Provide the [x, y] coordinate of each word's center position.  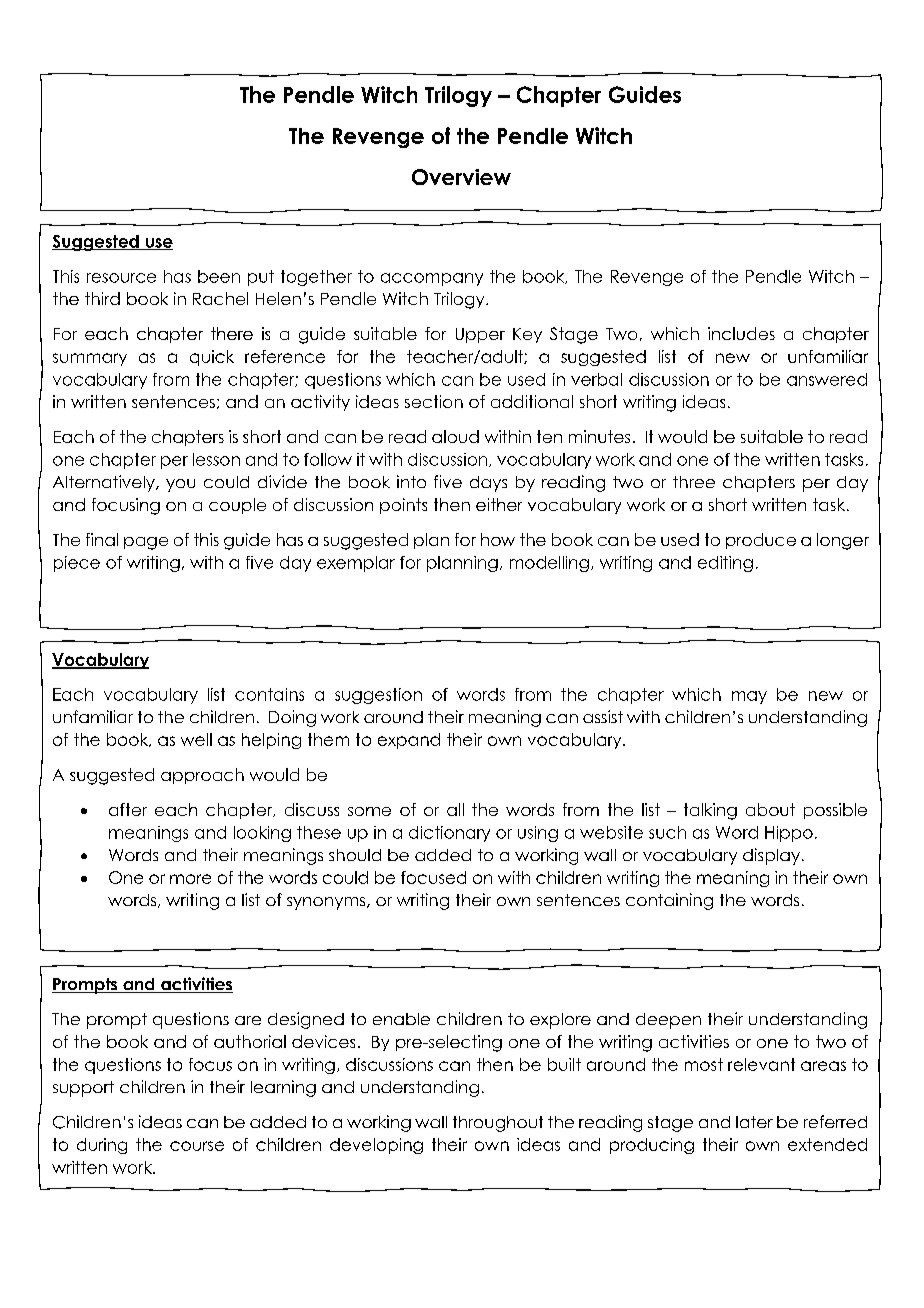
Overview [461, 177]
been [219, 276]
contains [269, 694]
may [749, 697]
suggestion [378, 696]
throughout [498, 1124]
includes [741, 333]
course [197, 1146]
